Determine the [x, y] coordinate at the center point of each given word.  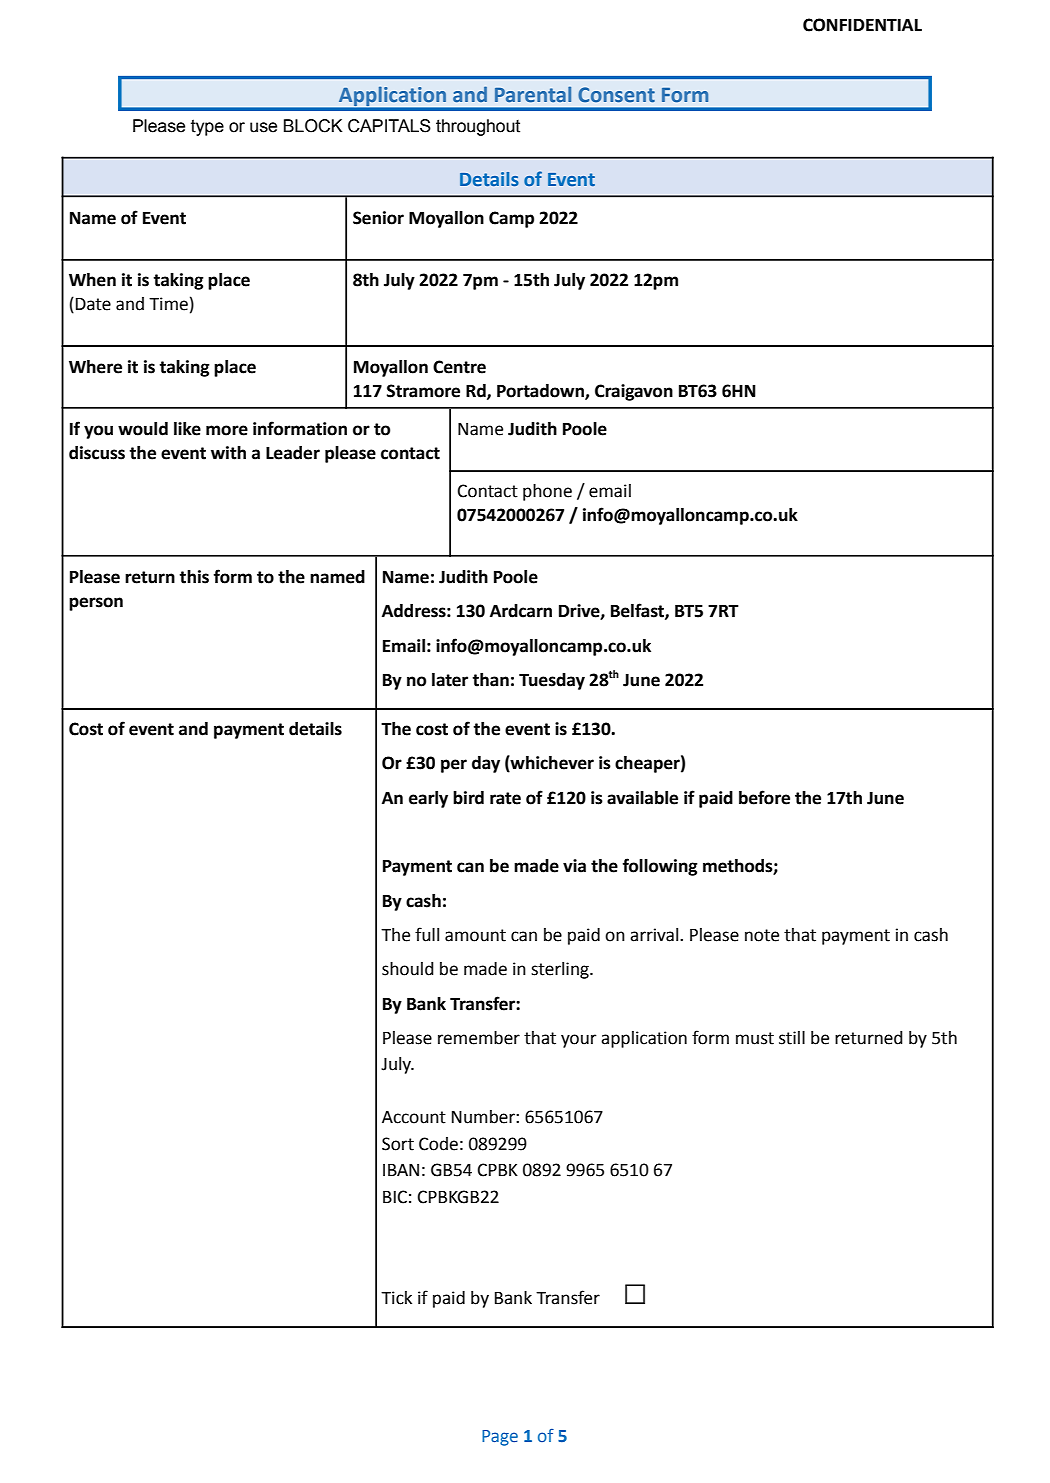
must [755, 1038]
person [96, 604]
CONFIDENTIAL [862, 25]
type [207, 127]
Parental [533, 94]
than [490, 680]
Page [500, 1438]
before [764, 797]
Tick [396, 1298]
